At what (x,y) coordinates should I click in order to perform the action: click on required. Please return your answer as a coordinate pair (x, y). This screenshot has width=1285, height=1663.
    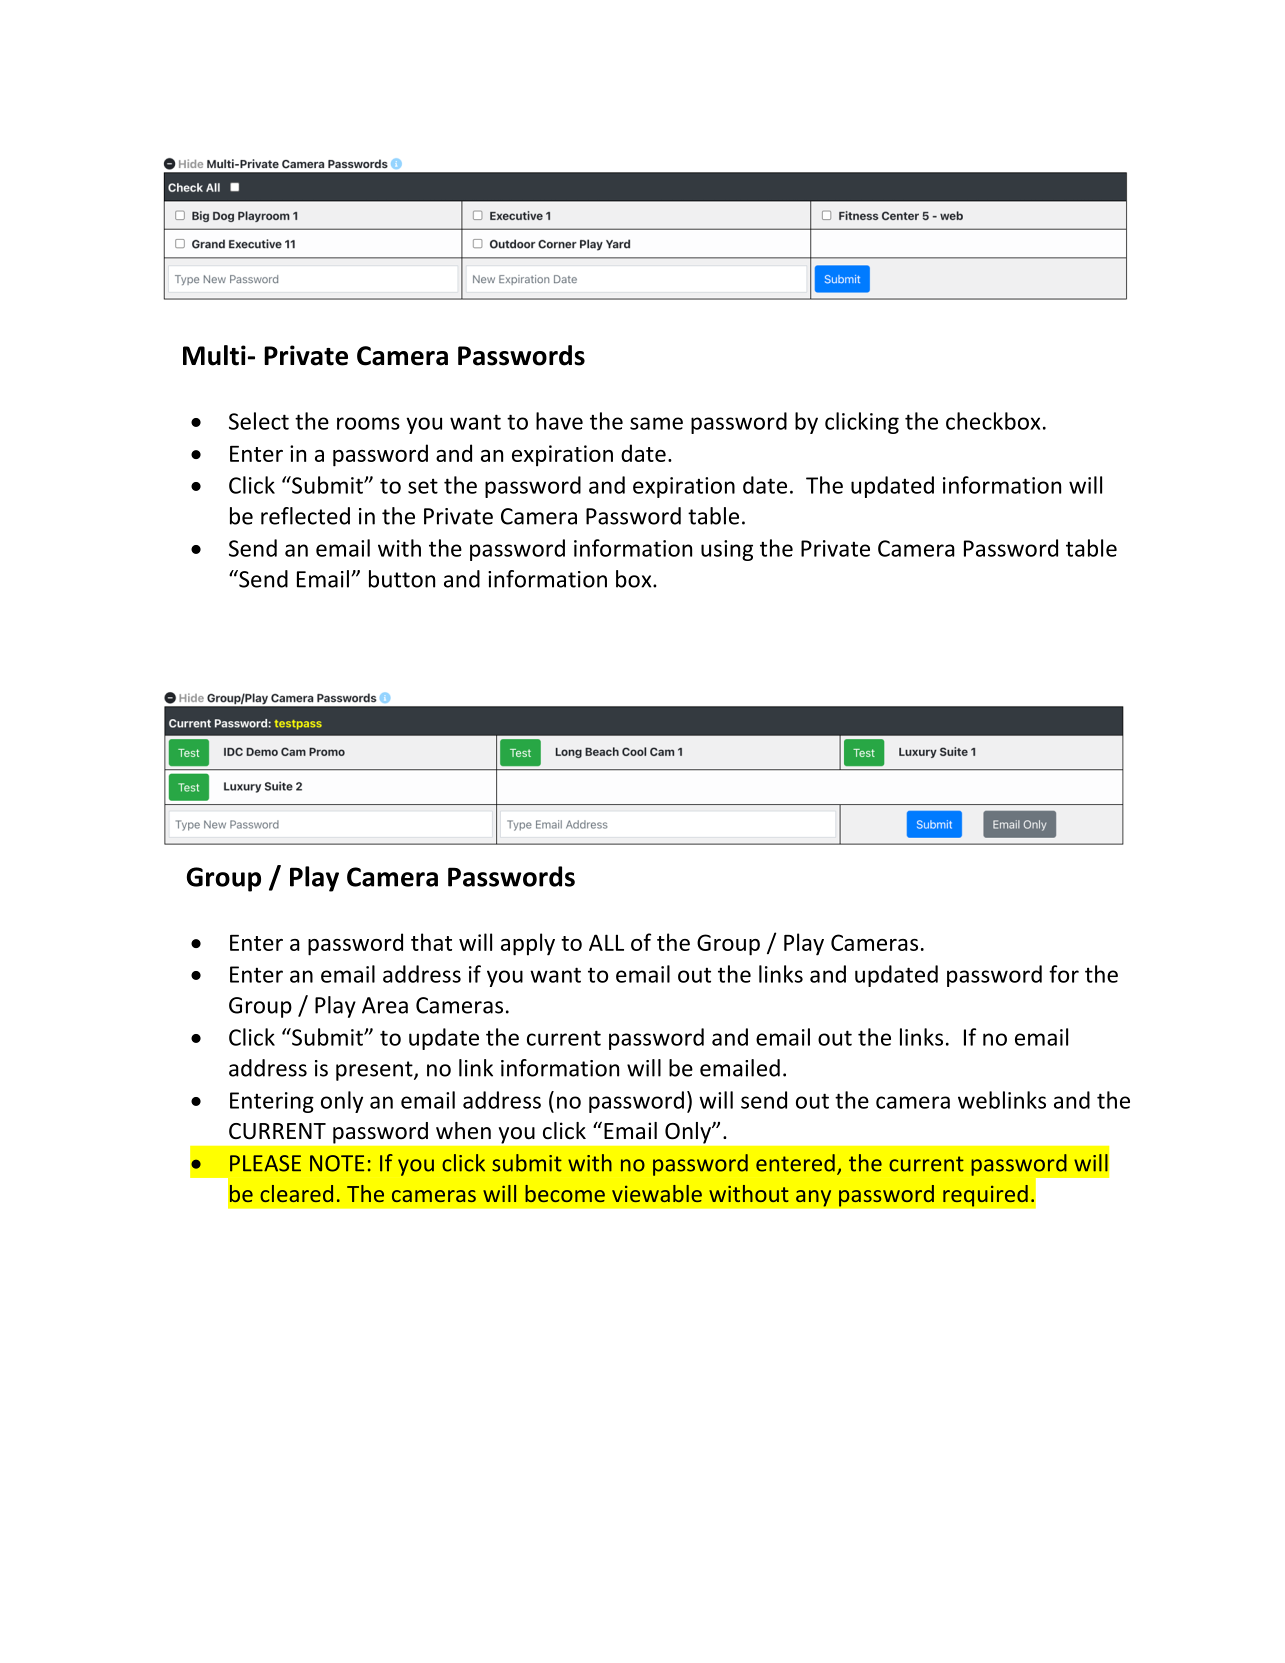
    Looking at the image, I should click on (985, 1195).
